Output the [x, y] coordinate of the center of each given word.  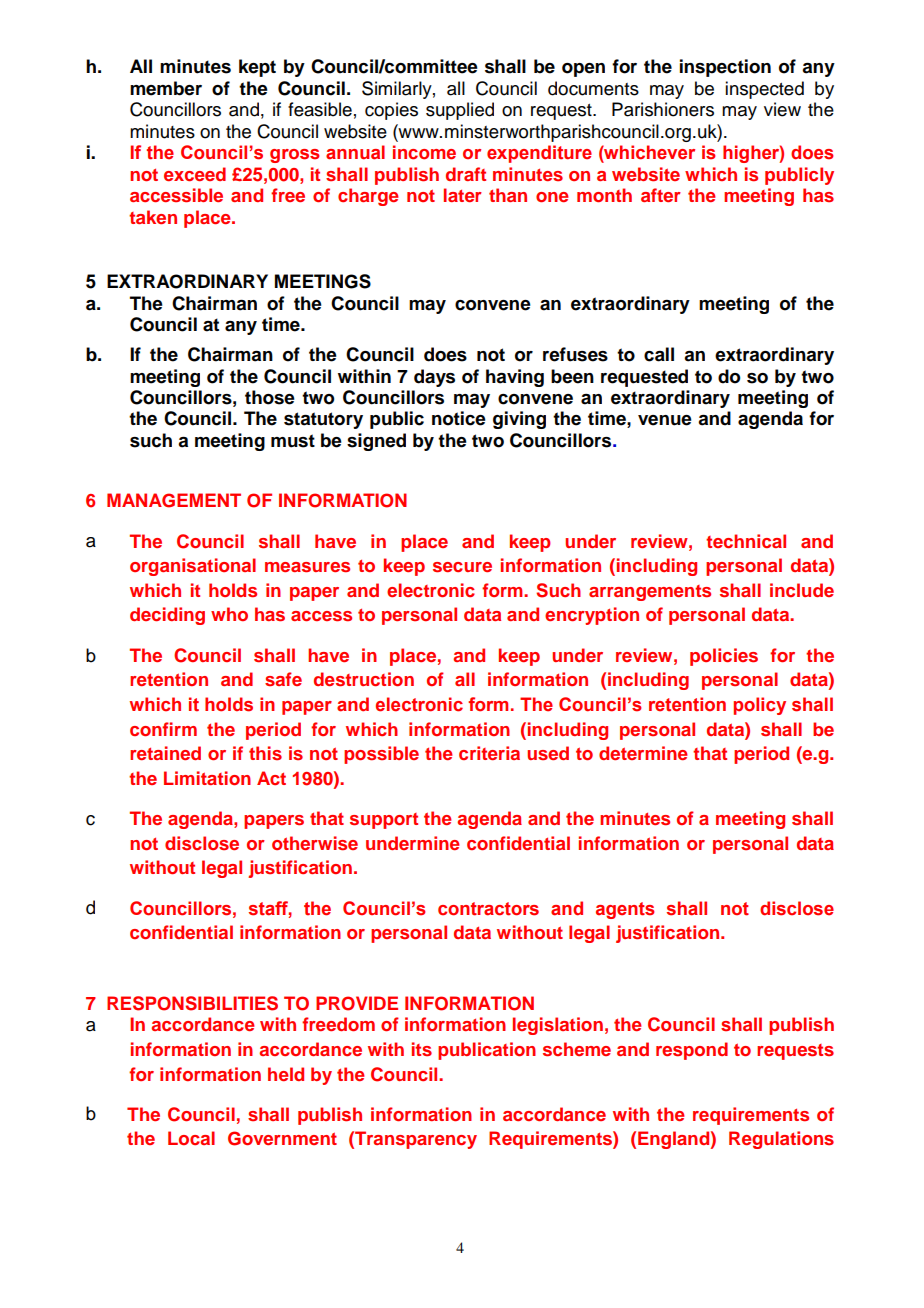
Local [191, 1138]
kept [257, 68]
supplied [460, 111]
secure [462, 567]
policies [724, 657]
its [422, 1049]
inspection [725, 68]
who [229, 614]
